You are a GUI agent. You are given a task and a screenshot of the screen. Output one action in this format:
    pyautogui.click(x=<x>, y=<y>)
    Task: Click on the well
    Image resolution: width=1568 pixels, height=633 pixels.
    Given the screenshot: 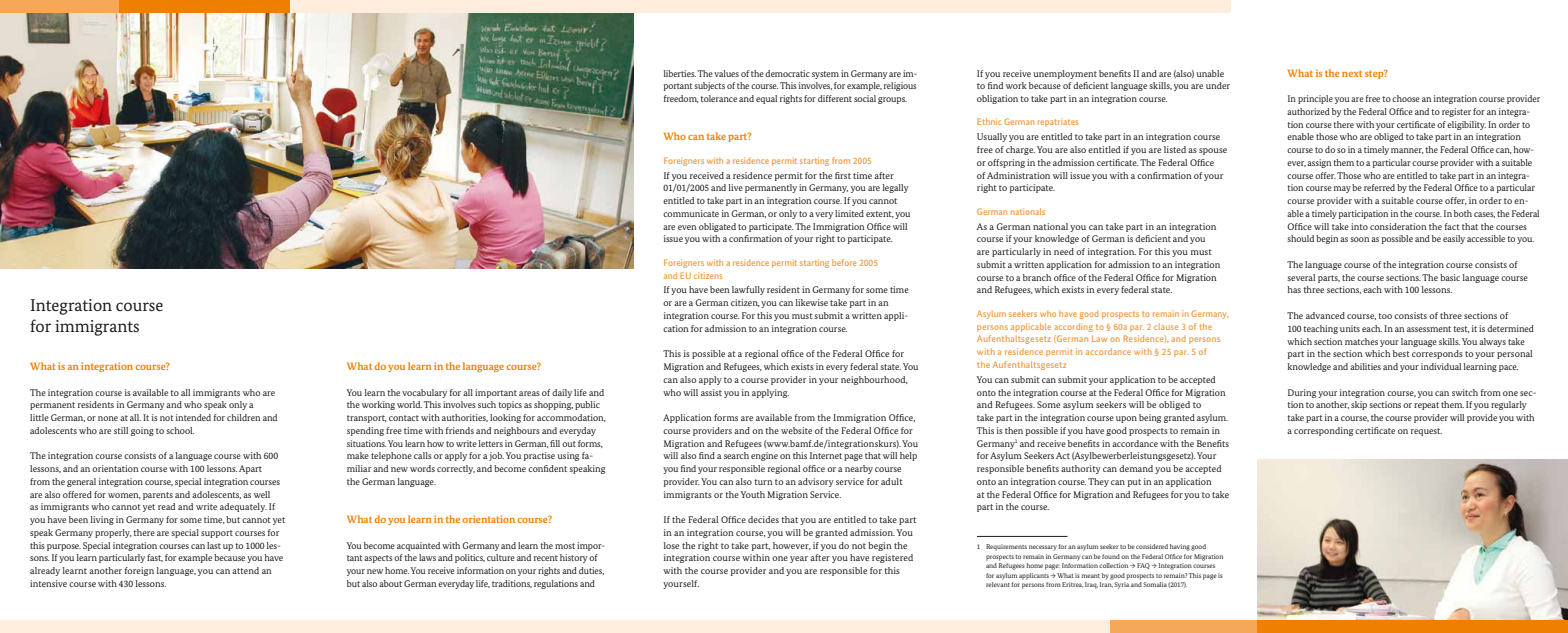 What is the action you would take?
    pyautogui.click(x=262, y=494)
